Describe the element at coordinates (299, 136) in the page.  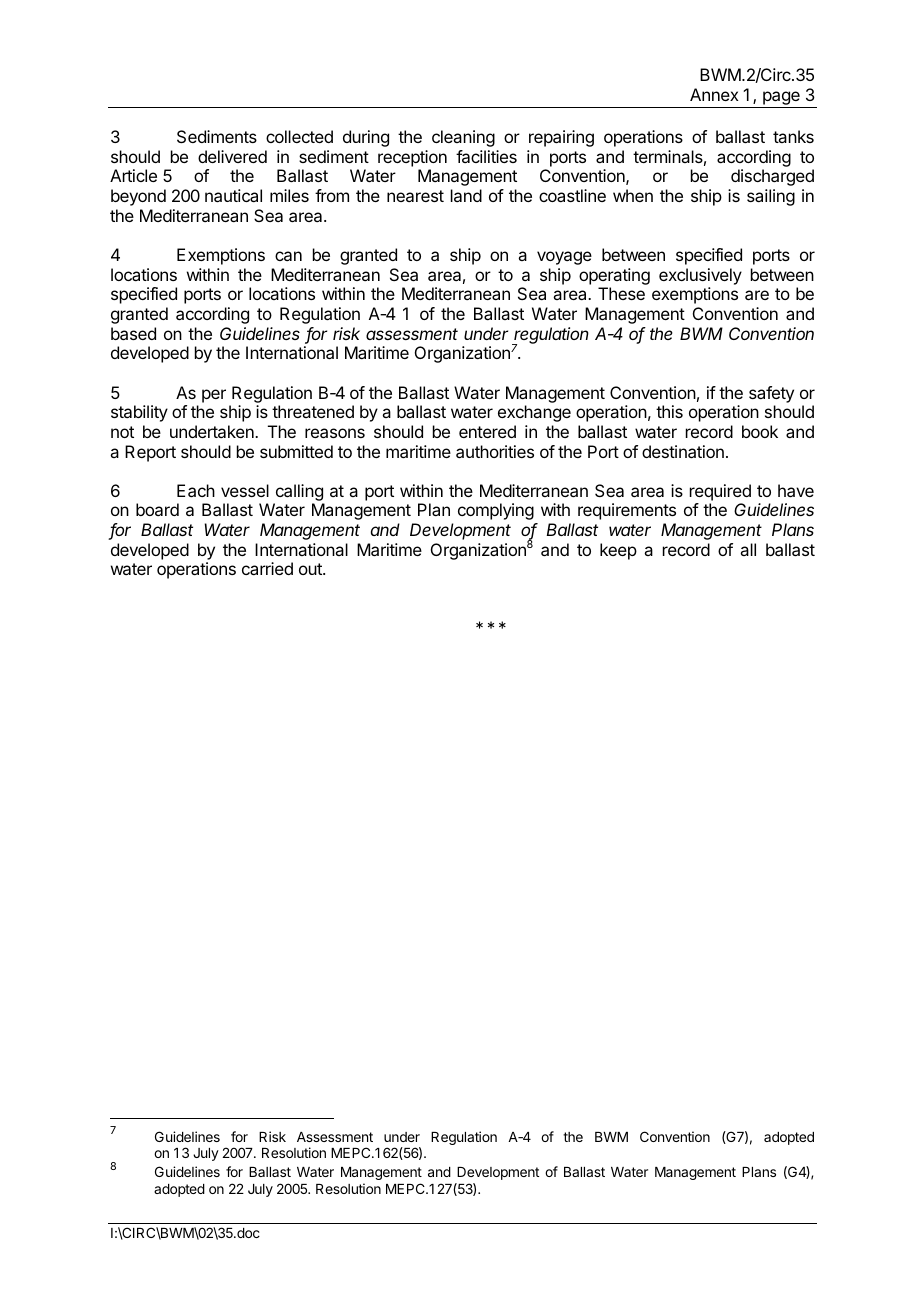
I see `collected` at that location.
